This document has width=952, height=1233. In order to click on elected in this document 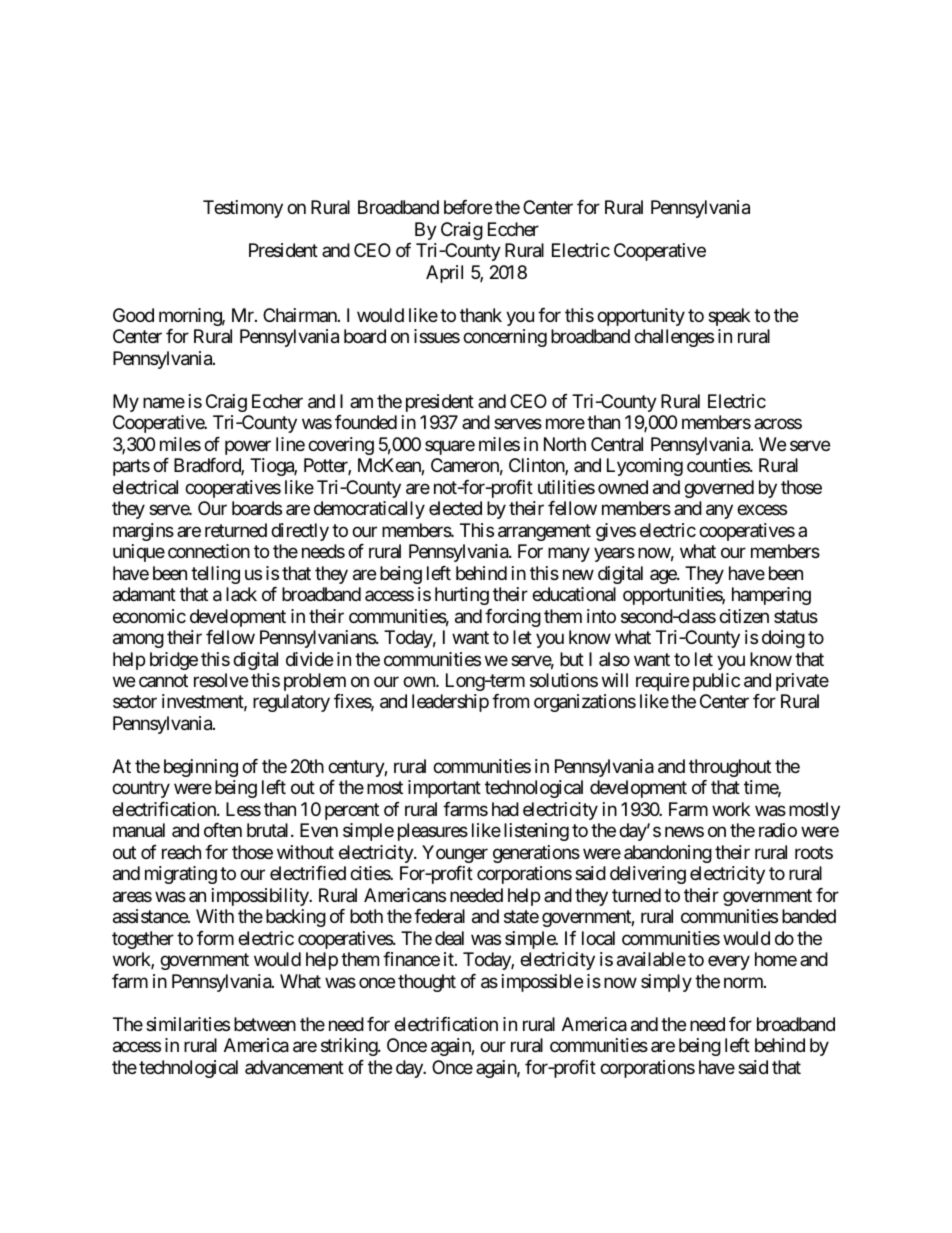, I will do `click(455, 508)`.
